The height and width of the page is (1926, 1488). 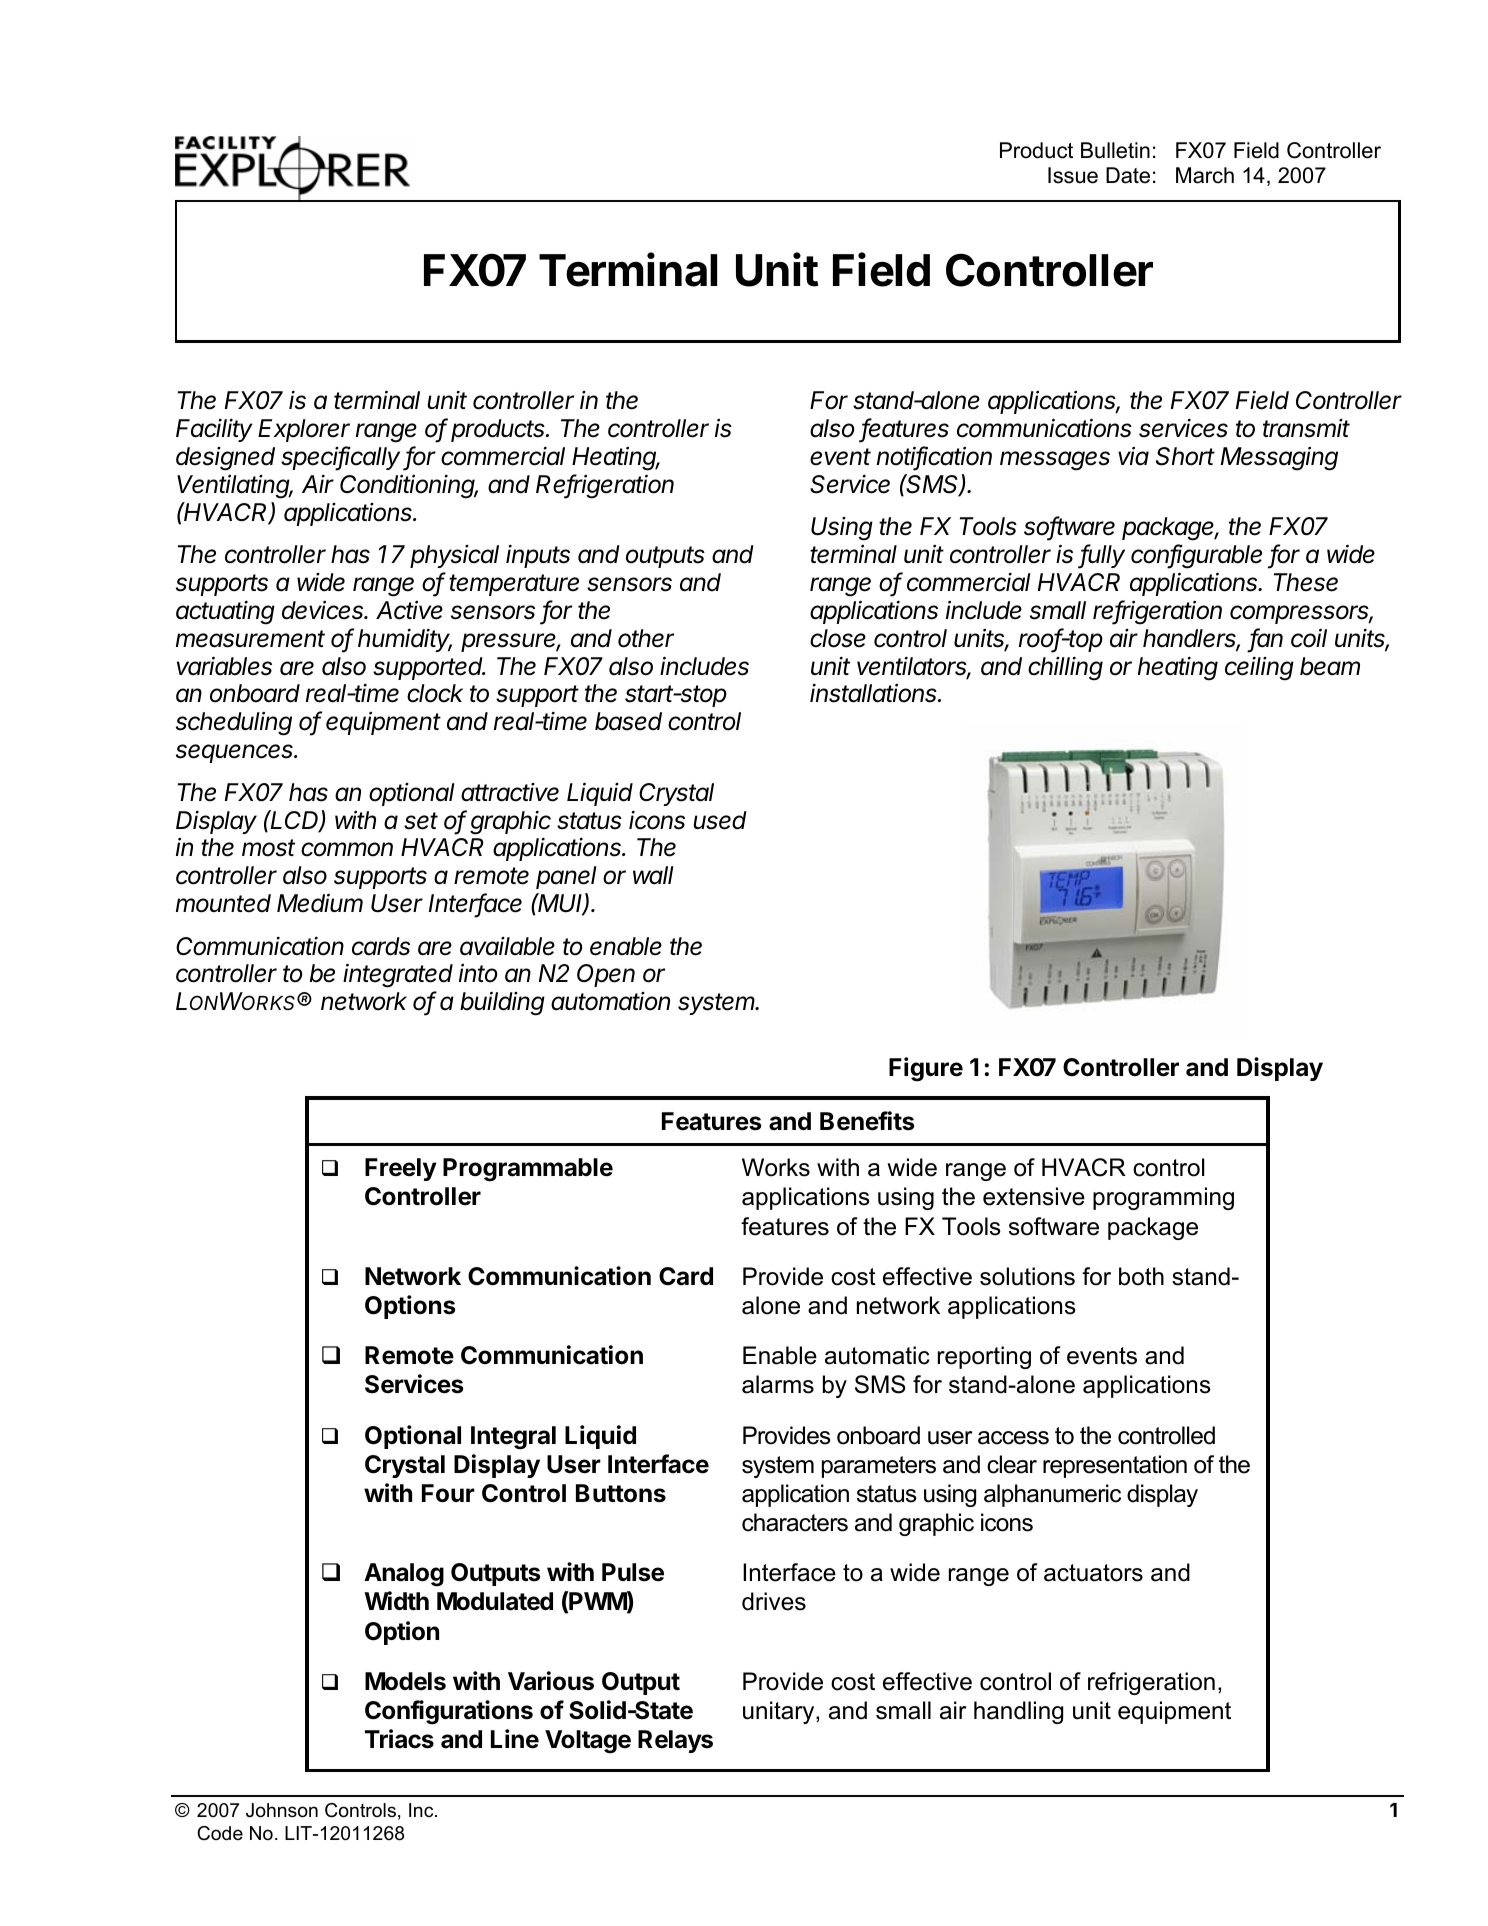 What do you see at coordinates (1205, 175) in the page?
I see `March` at bounding box center [1205, 175].
